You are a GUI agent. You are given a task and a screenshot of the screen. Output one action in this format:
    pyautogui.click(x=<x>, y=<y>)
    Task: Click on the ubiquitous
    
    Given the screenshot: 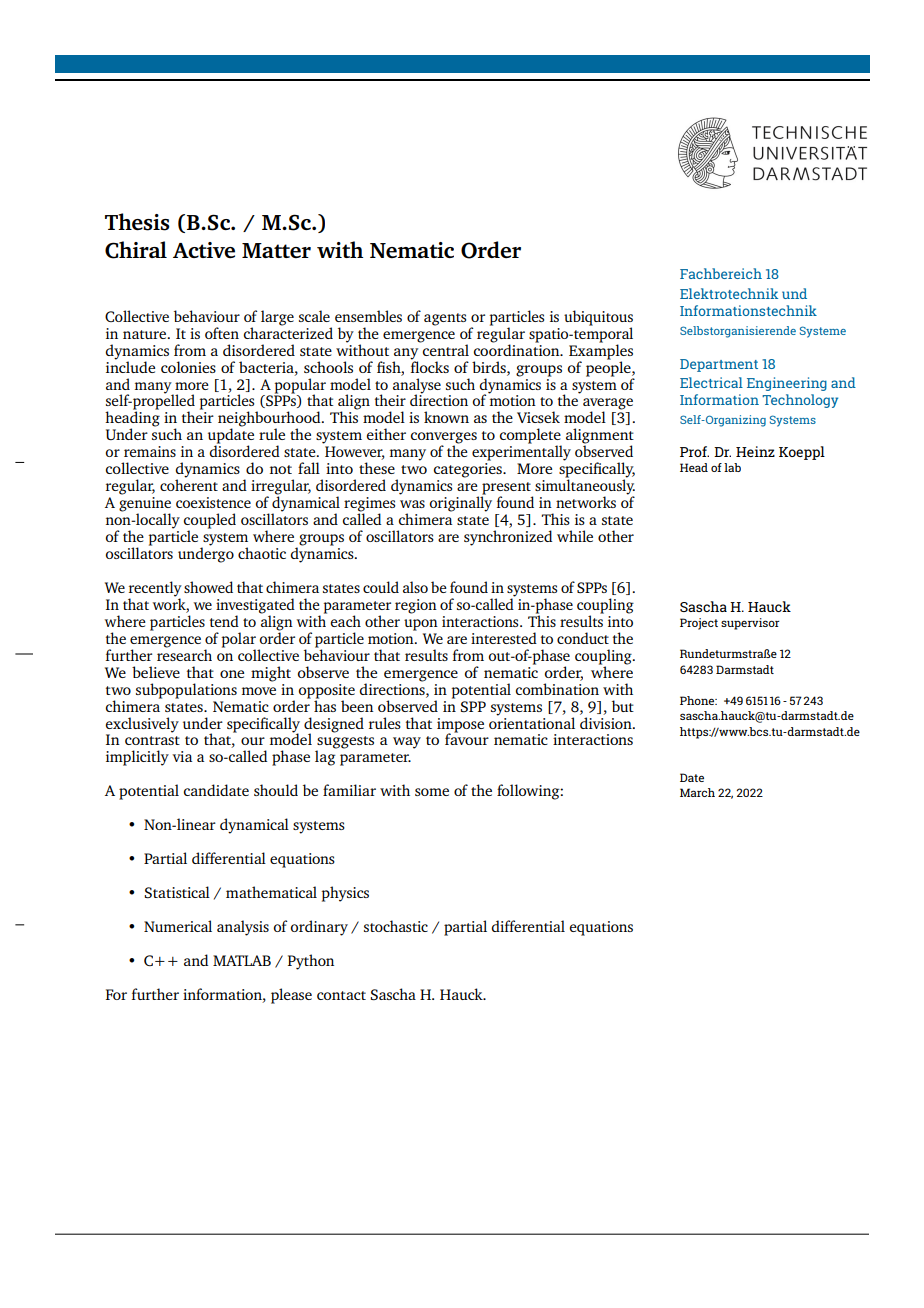 What is the action you would take?
    pyautogui.click(x=598, y=319)
